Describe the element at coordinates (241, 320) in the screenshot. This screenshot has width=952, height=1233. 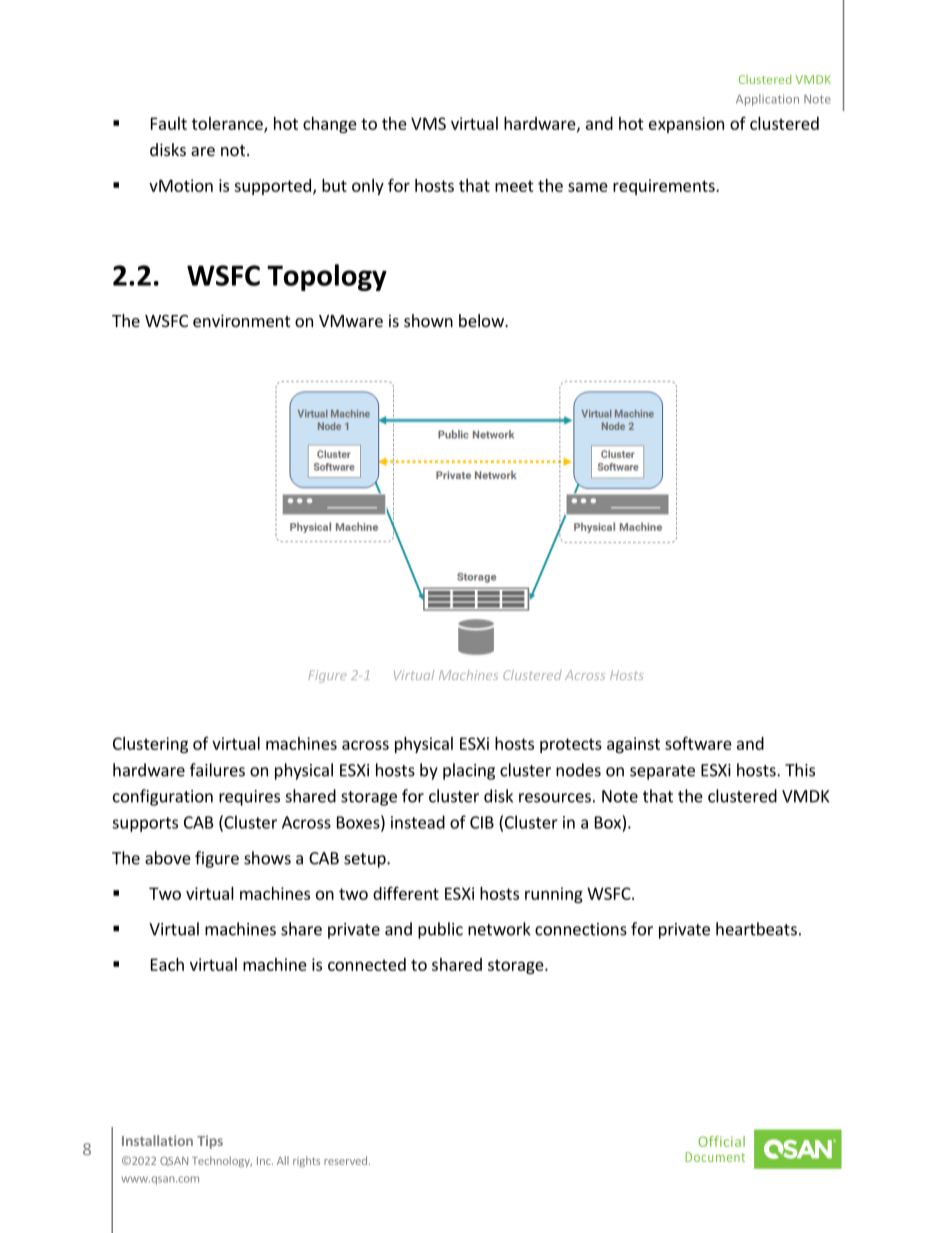
I see `environment` at that location.
